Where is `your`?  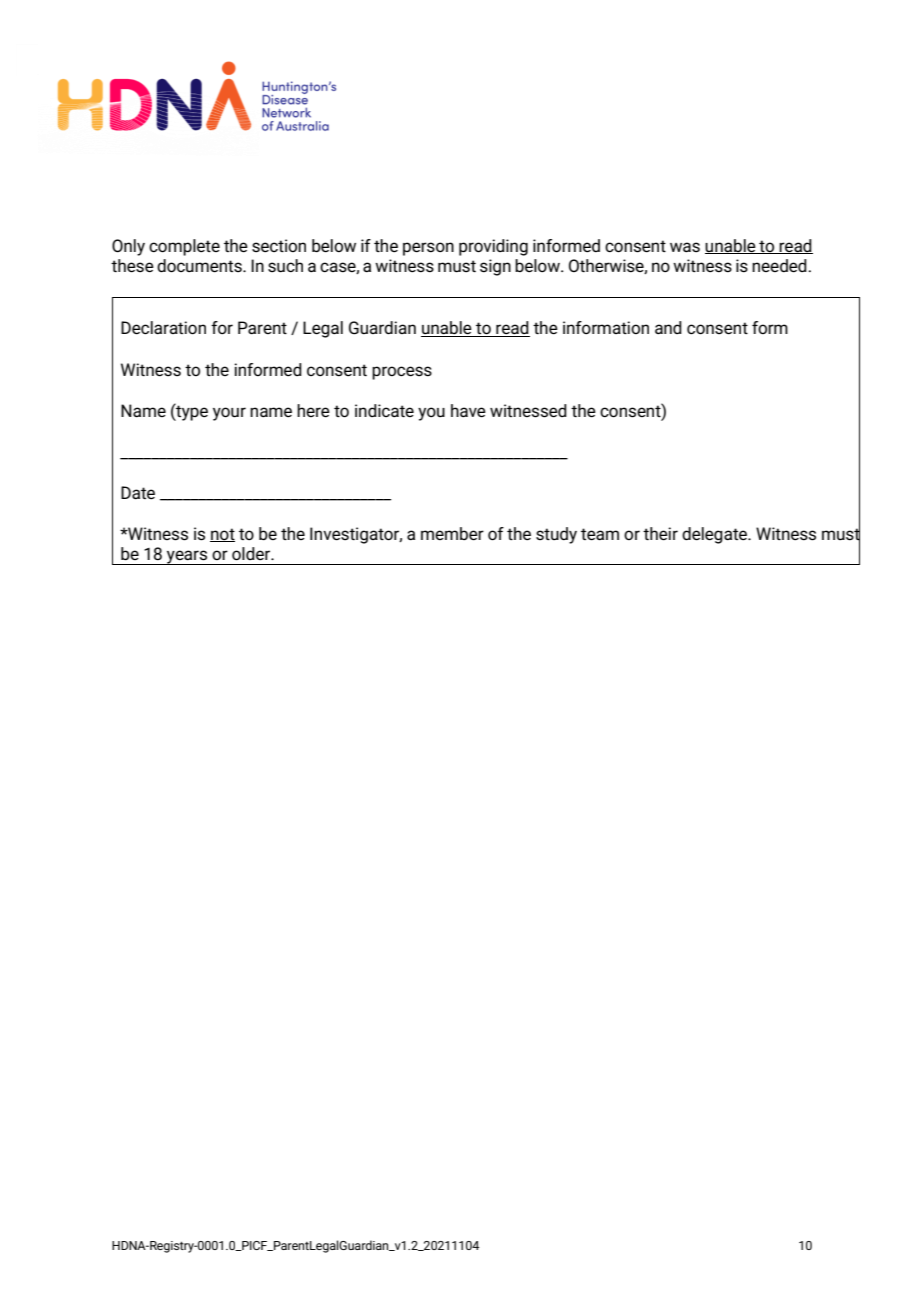 your is located at coordinates (229, 414).
